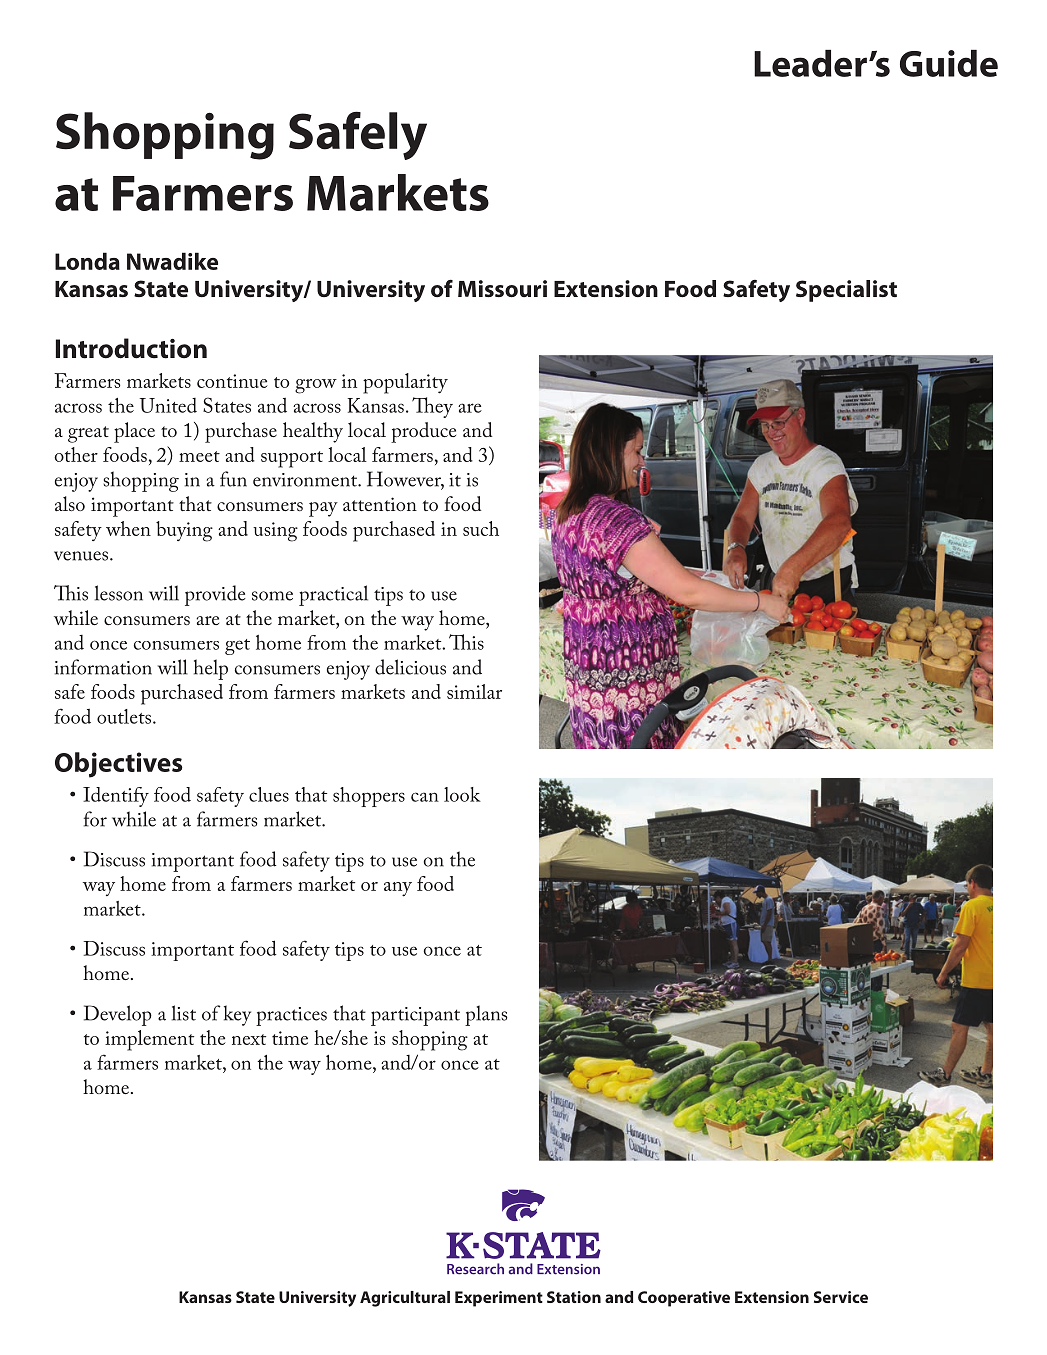 Image resolution: width=1047 pixels, height=1355 pixels. Describe the element at coordinates (502, 289) in the screenshot. I see `Missouri` at that location.
